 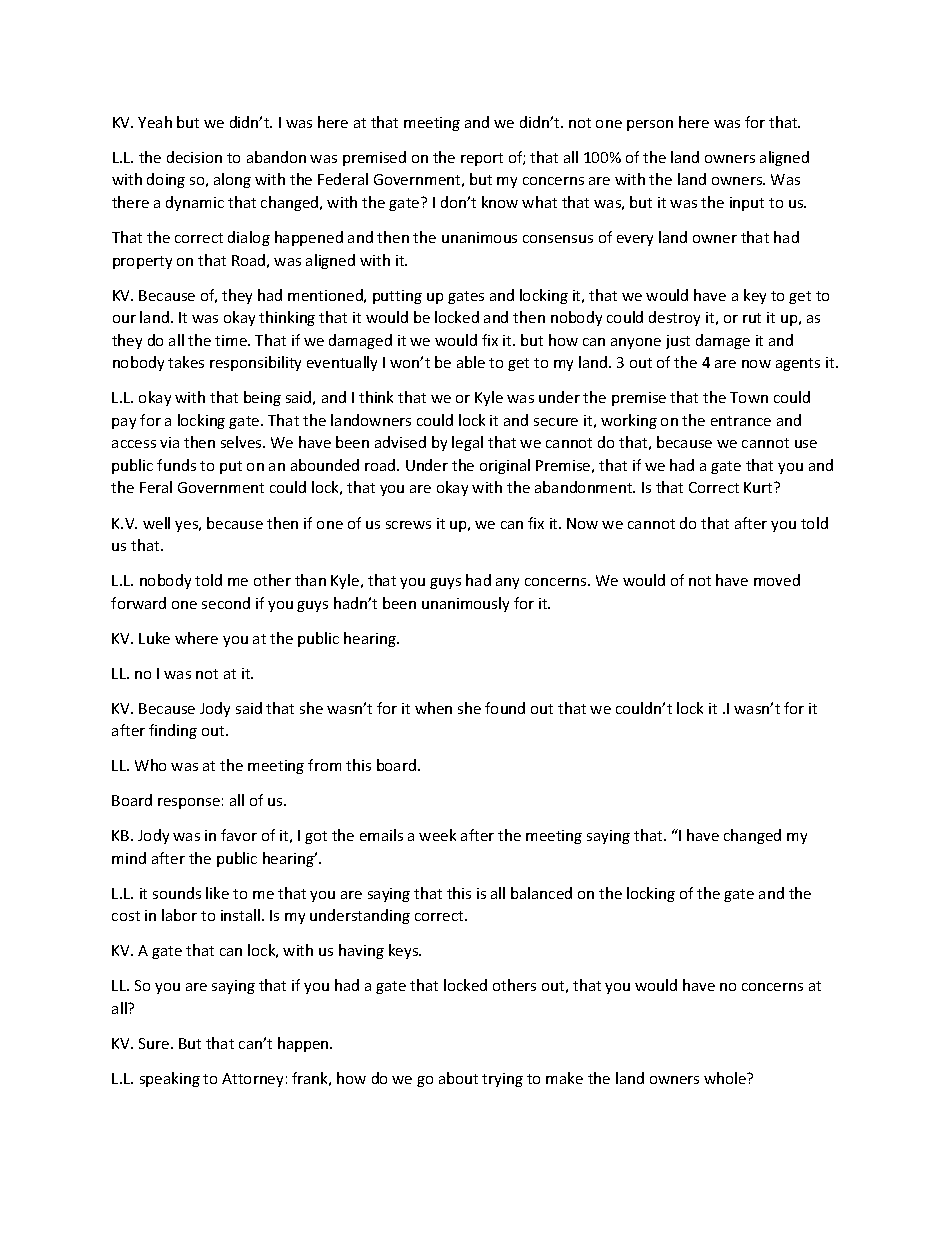 What do you see at coordinates (505, 708) in the screenshot?
I see `found` at bounding box center [505, 708].
